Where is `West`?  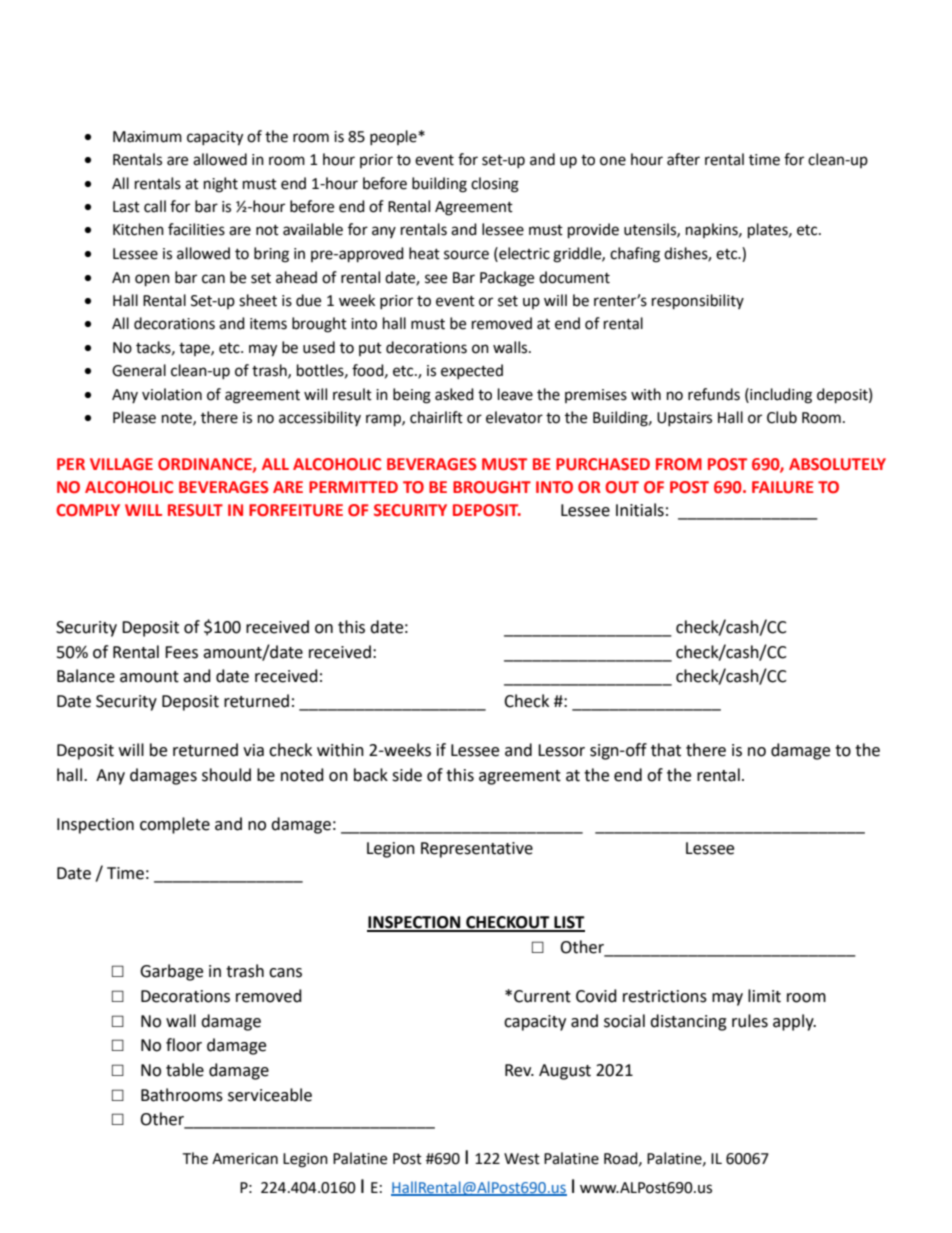 West is located at coordinates (522, 1159).
